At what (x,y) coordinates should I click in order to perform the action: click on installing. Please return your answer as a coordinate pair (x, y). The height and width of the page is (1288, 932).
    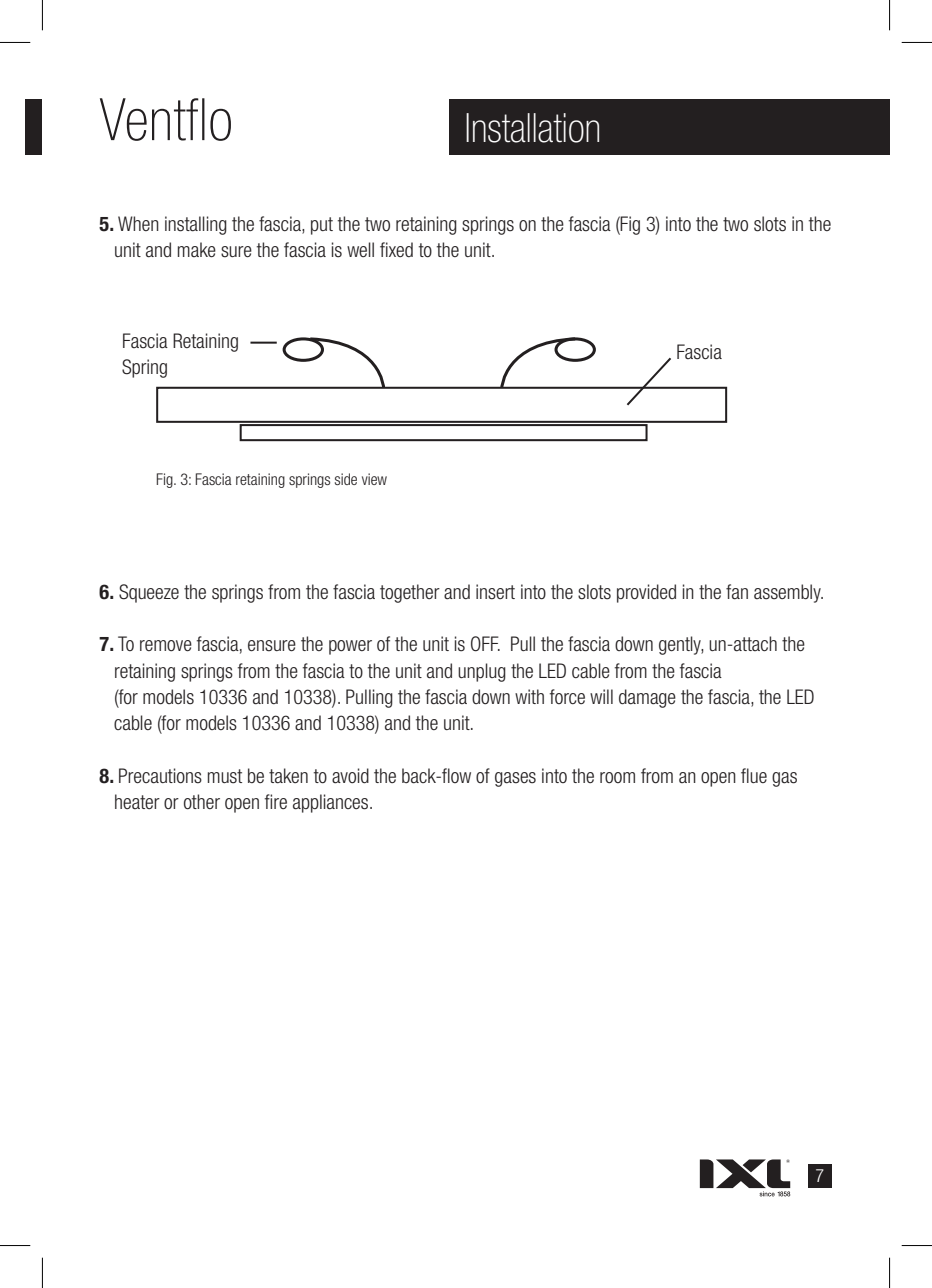
    Looking at the image, I should click on (196, 225).
